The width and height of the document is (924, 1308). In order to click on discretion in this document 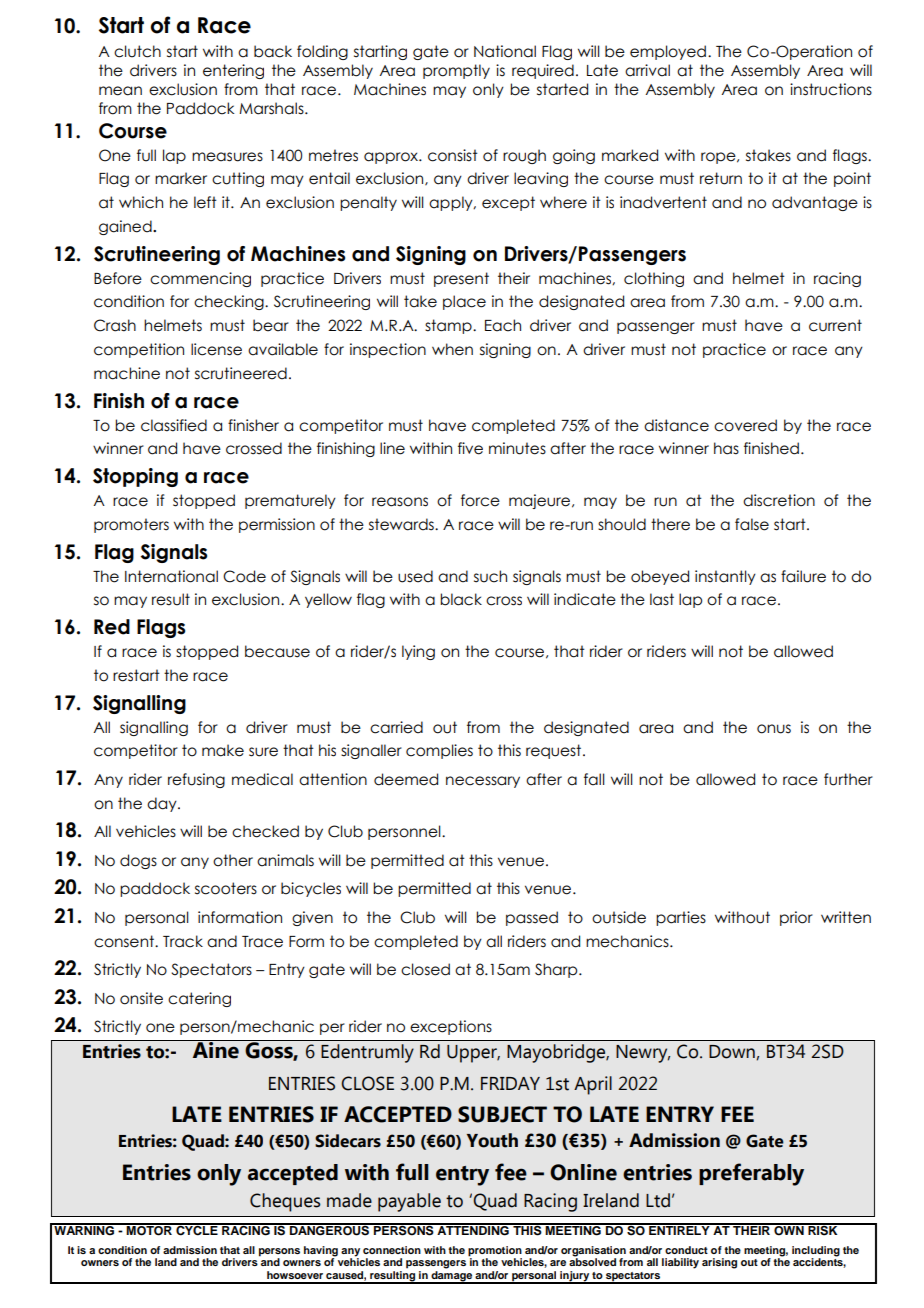, I will do `click(779, 500)`.
